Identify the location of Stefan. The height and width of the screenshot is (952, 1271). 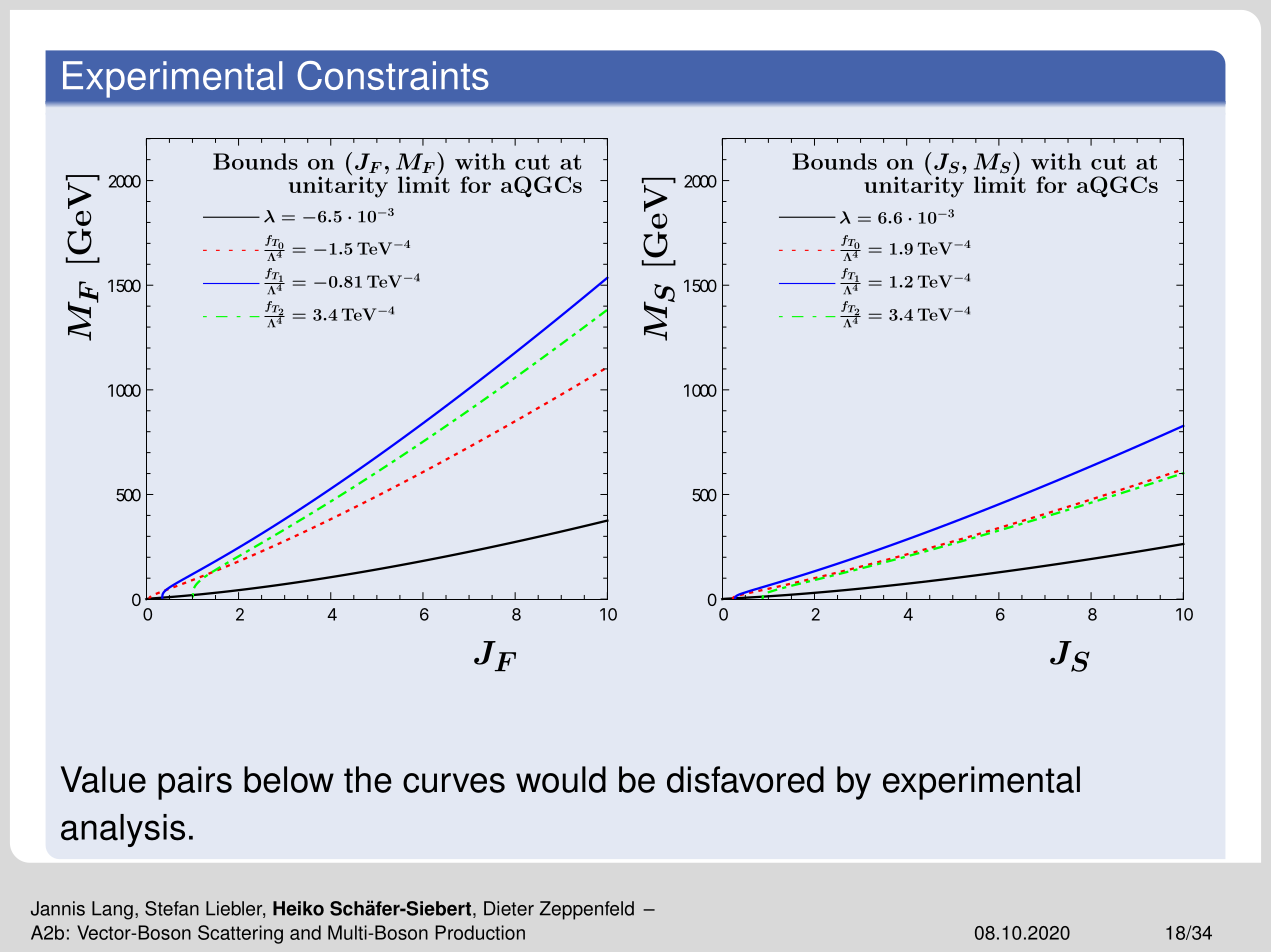
(172, 908).
